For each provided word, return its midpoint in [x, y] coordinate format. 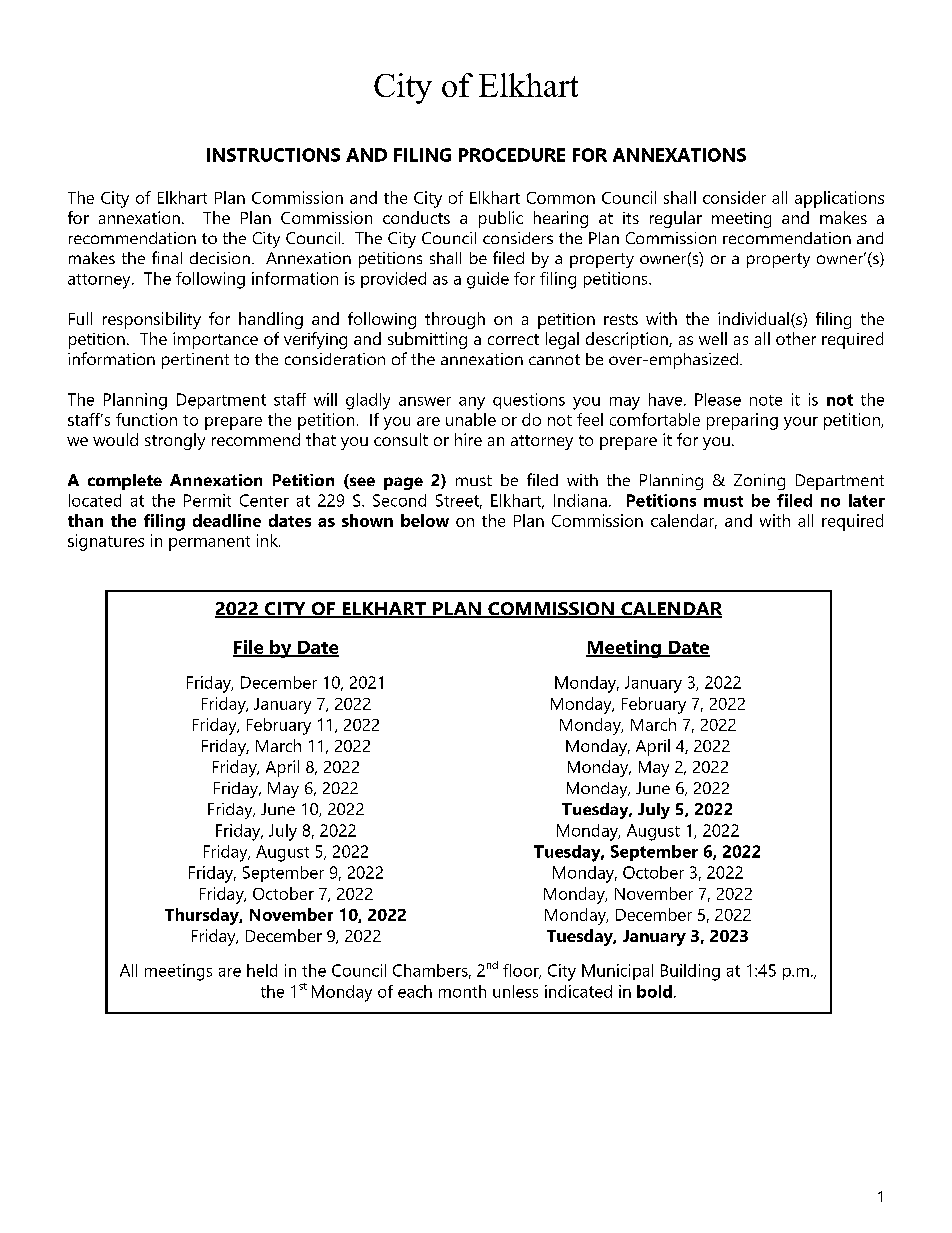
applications [839, 199]
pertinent [195, 361]
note [766, 400]
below [425, 520]
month [462, 991]
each [415, 991]
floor [522, 971]
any [472, 403]
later [867, 500]
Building [690, 972]
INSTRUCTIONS [273, 155]
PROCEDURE [512, 155]
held [262, 970]
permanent [209, 543]
